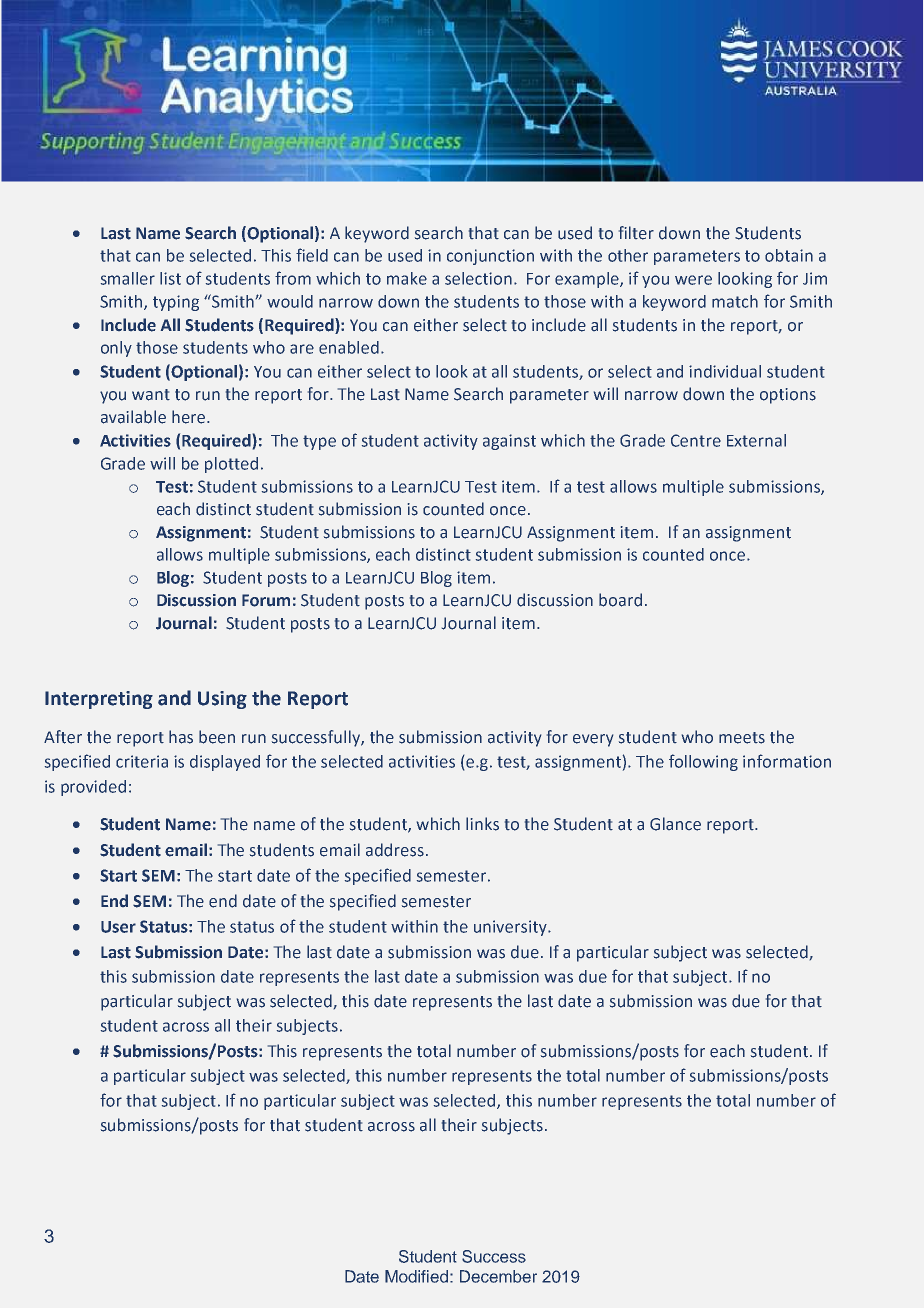 The height and width of the page is (1308, 924). What do you see at coordinates (742, 738) in the page?
I see `meets` at bounding box center [742, 738].
